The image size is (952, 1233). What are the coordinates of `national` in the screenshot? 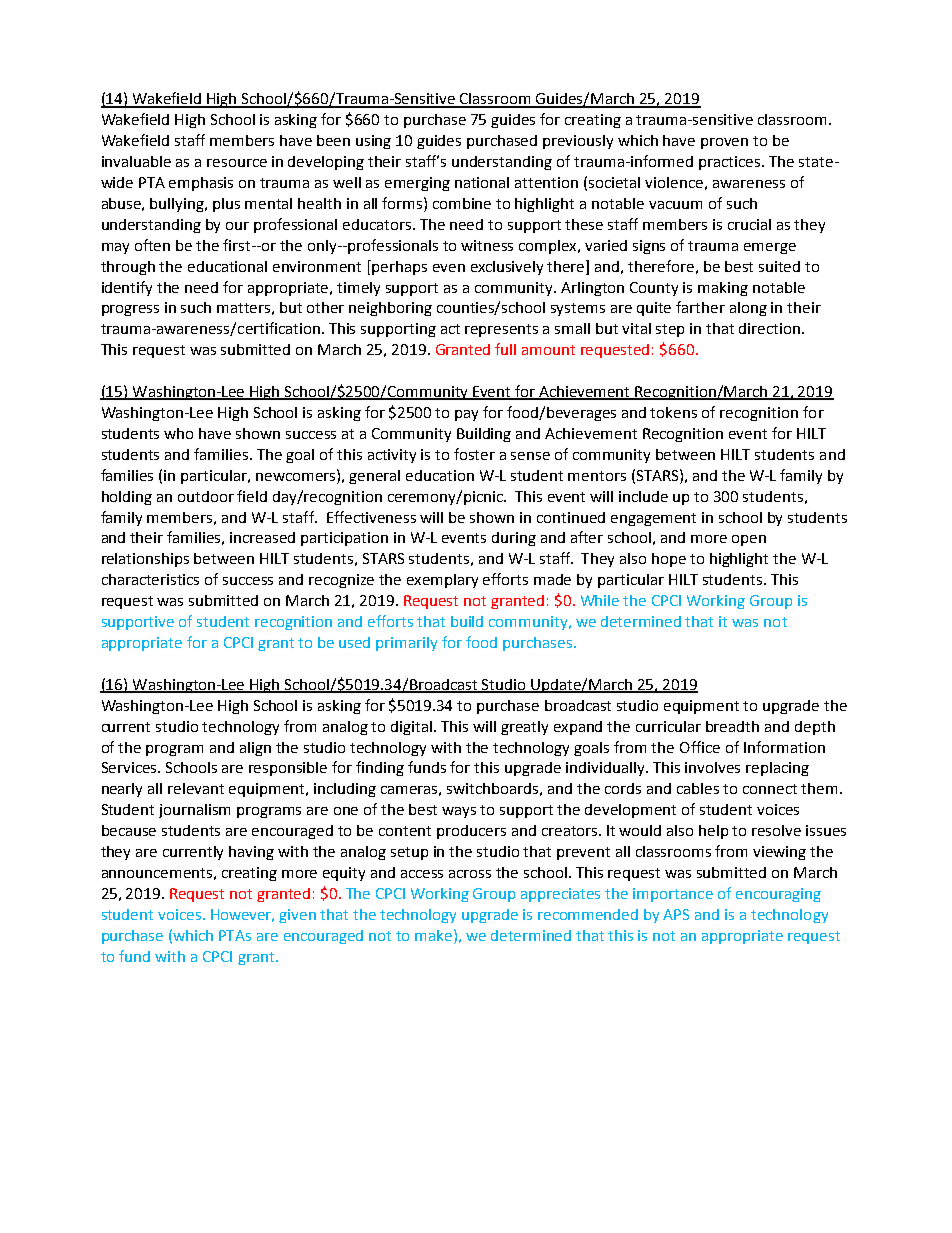 It's located at (482, 182).
